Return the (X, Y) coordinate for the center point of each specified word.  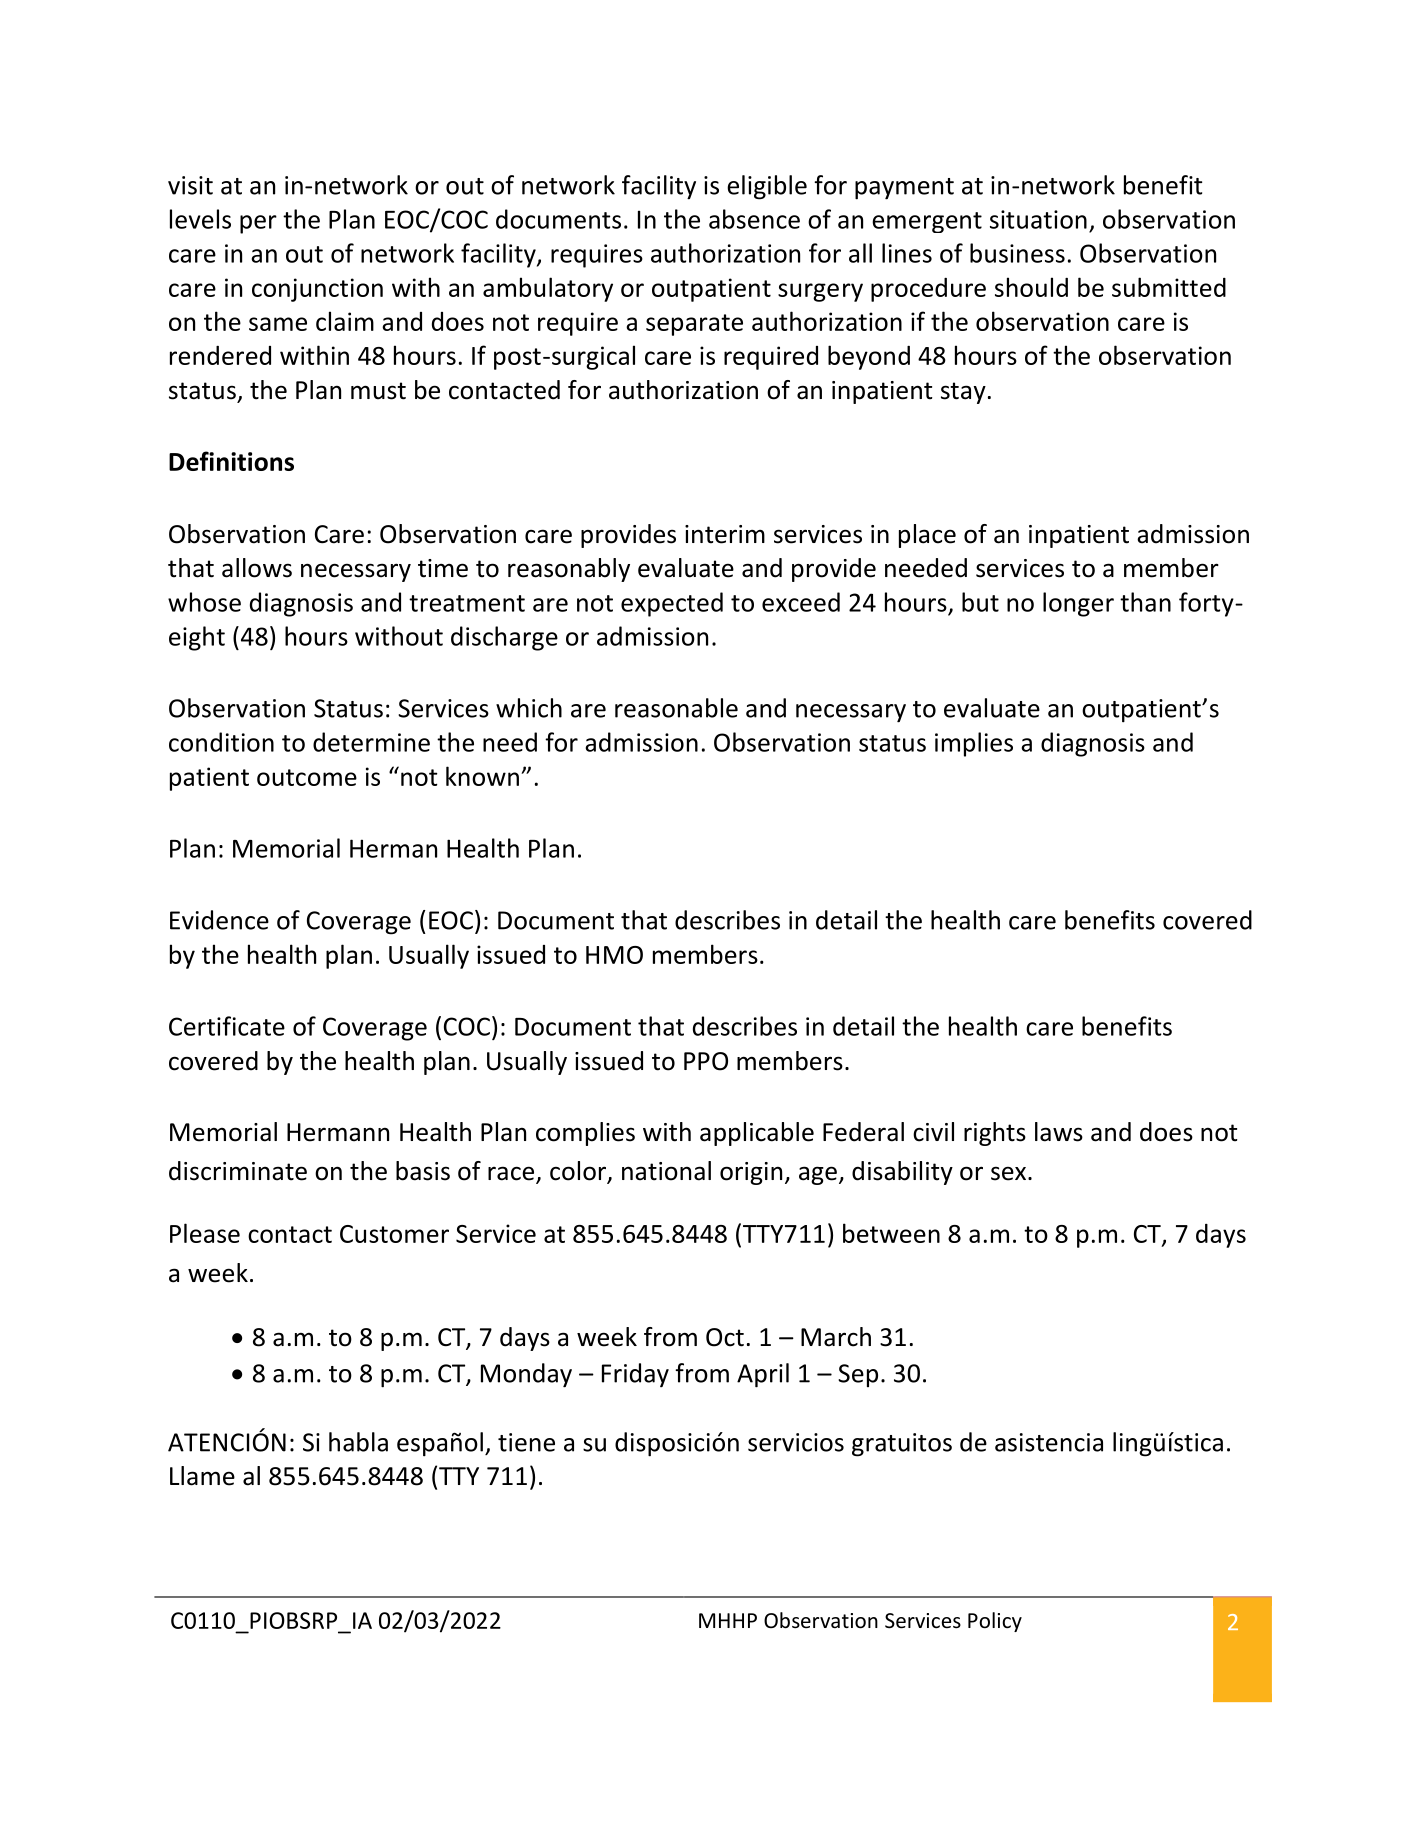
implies (974, 744)
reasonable (676, 708)
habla (358, 1442)
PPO (706, 1061)
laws (1059, 1132)
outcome (307, 777)
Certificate (227, 1026)
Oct (725, 1337)
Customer (394, 1234)
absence (754, 219)
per (258, 224)
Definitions (231, 461)
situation (1038, 219)
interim (725, 534)
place (927, 536)
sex (1008, 1173)
